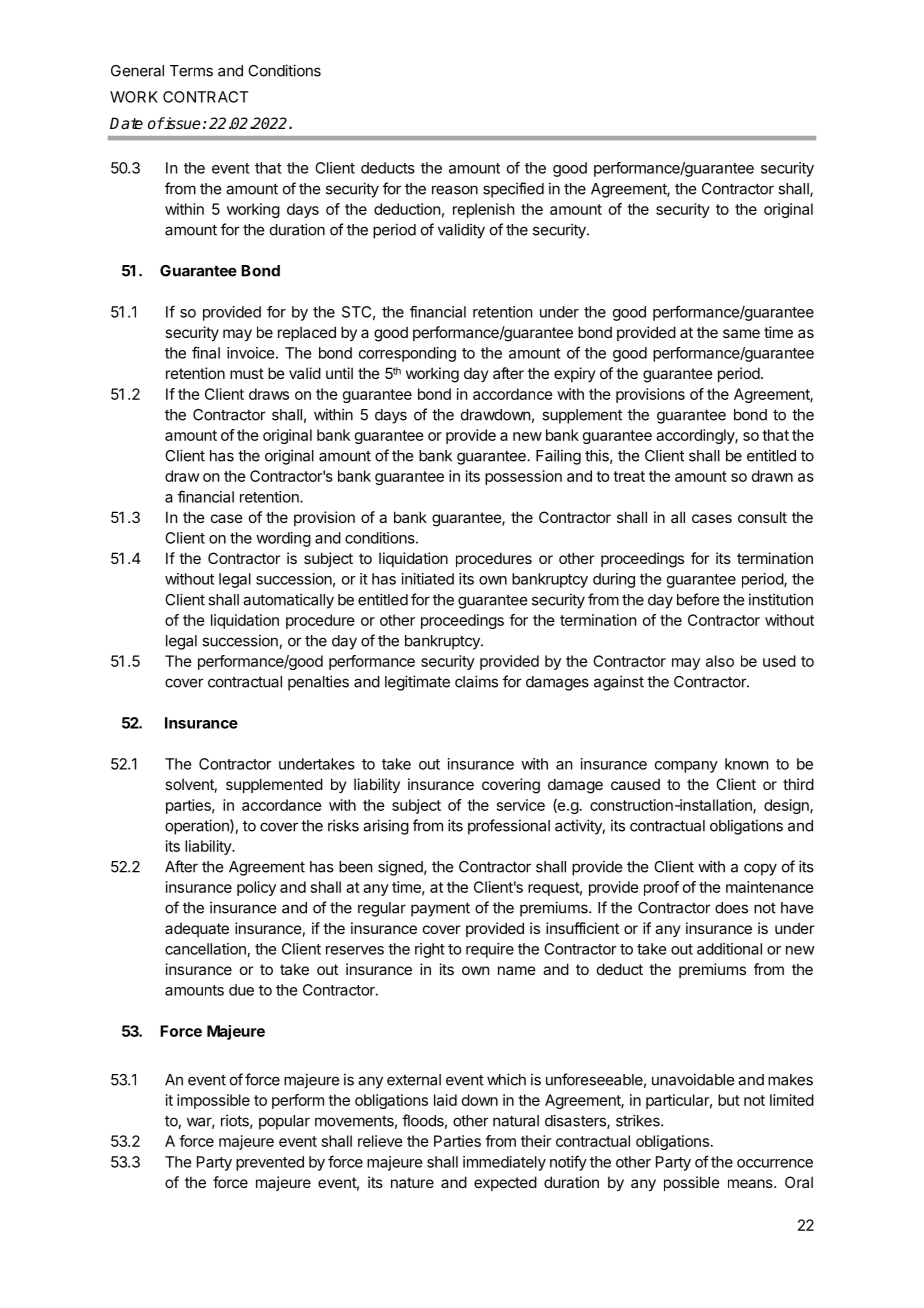 The height and width of the document is (1308, 924). Describe the element at coordinates (206, 352) in the document. I see `final` at that location.
